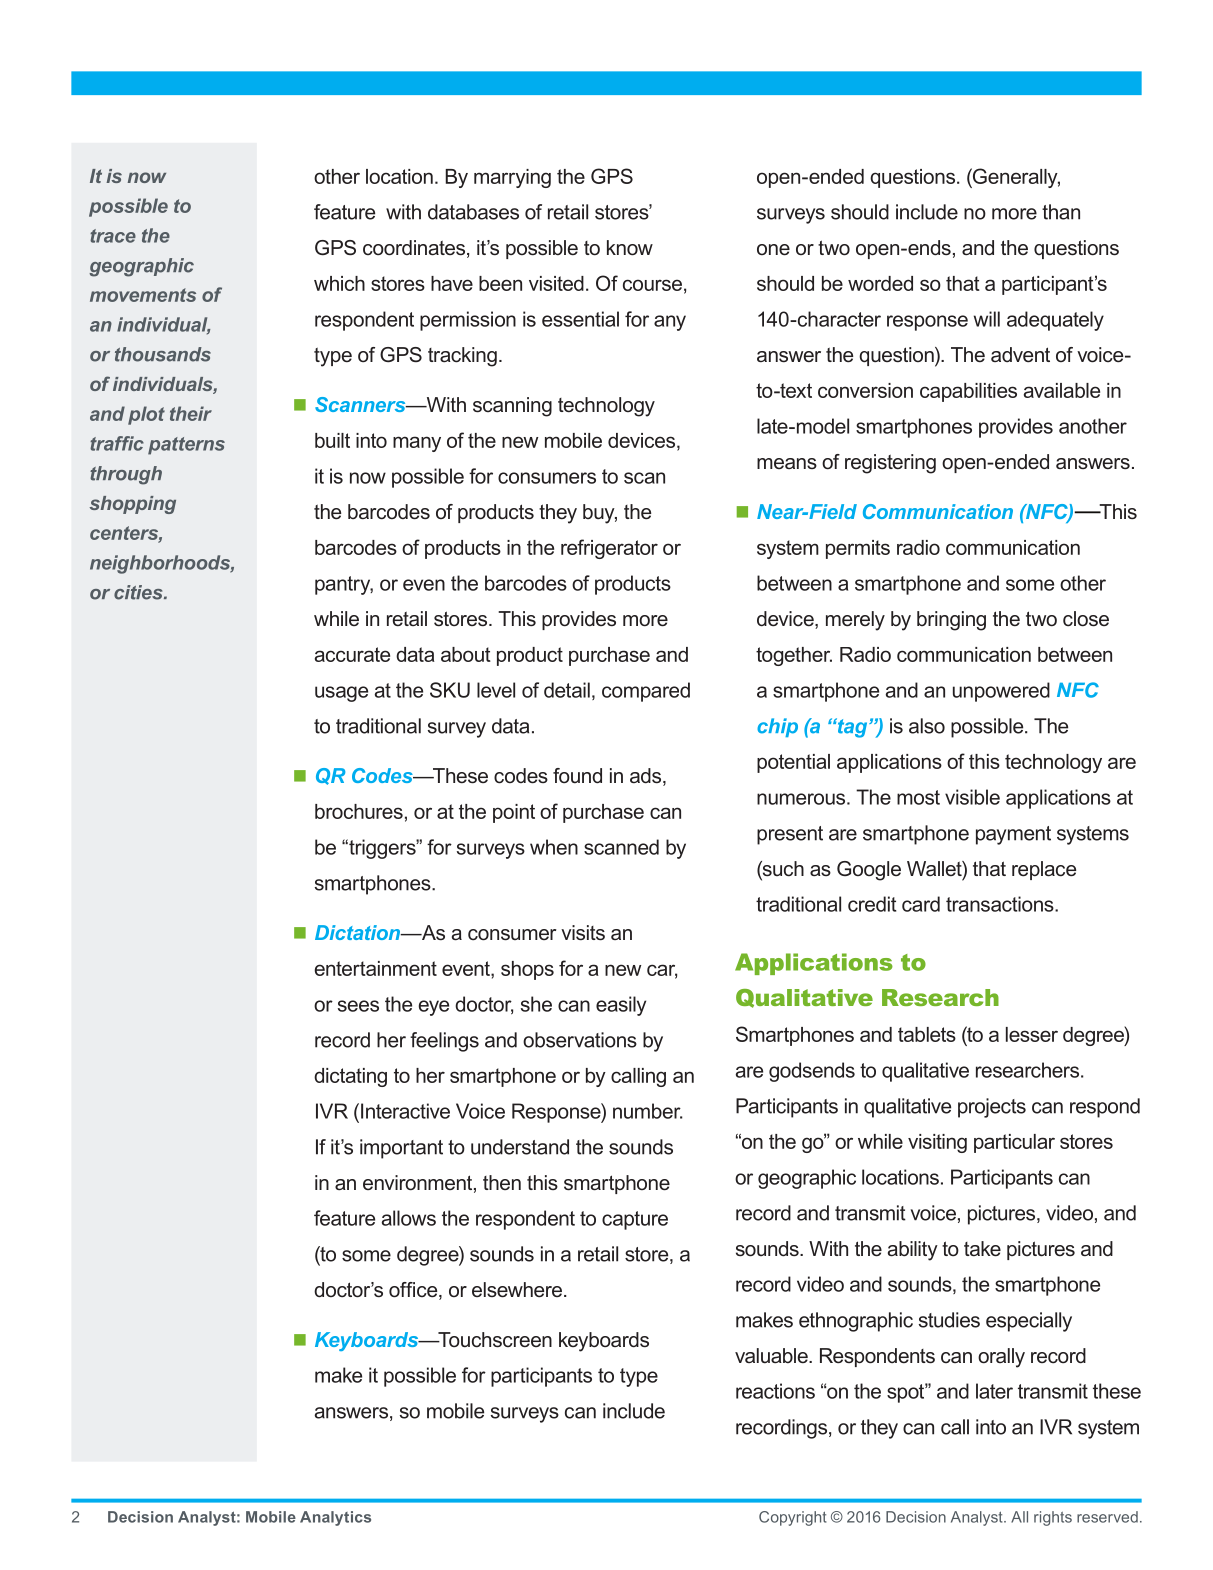 This page has height=1570, width=1213. Describe the element at coordinates (1061, 212) in the page. I see `than` at that location.
